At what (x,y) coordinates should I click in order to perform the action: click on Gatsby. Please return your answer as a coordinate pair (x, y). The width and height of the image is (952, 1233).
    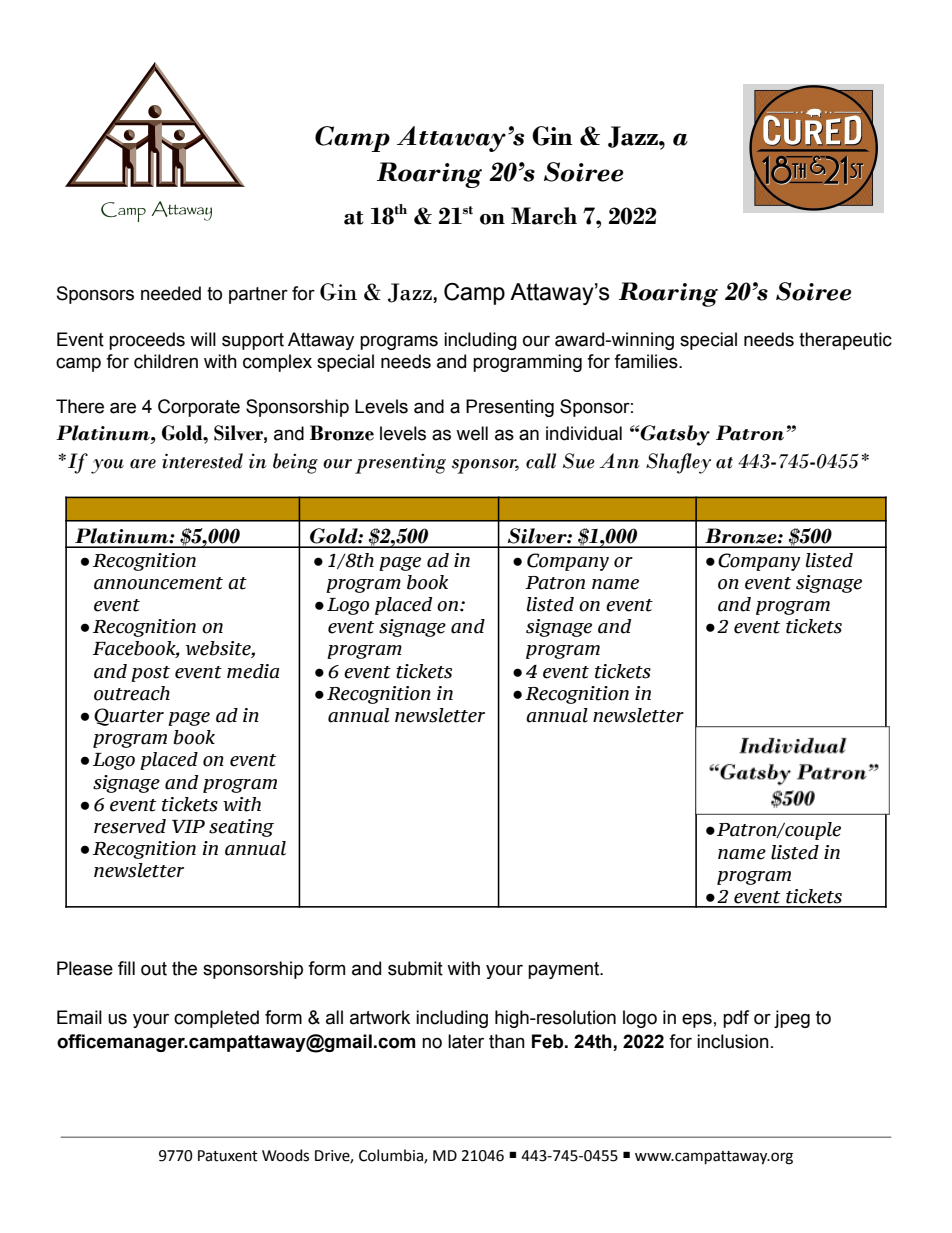
    Looking at the image, I should click on (674, 435).
